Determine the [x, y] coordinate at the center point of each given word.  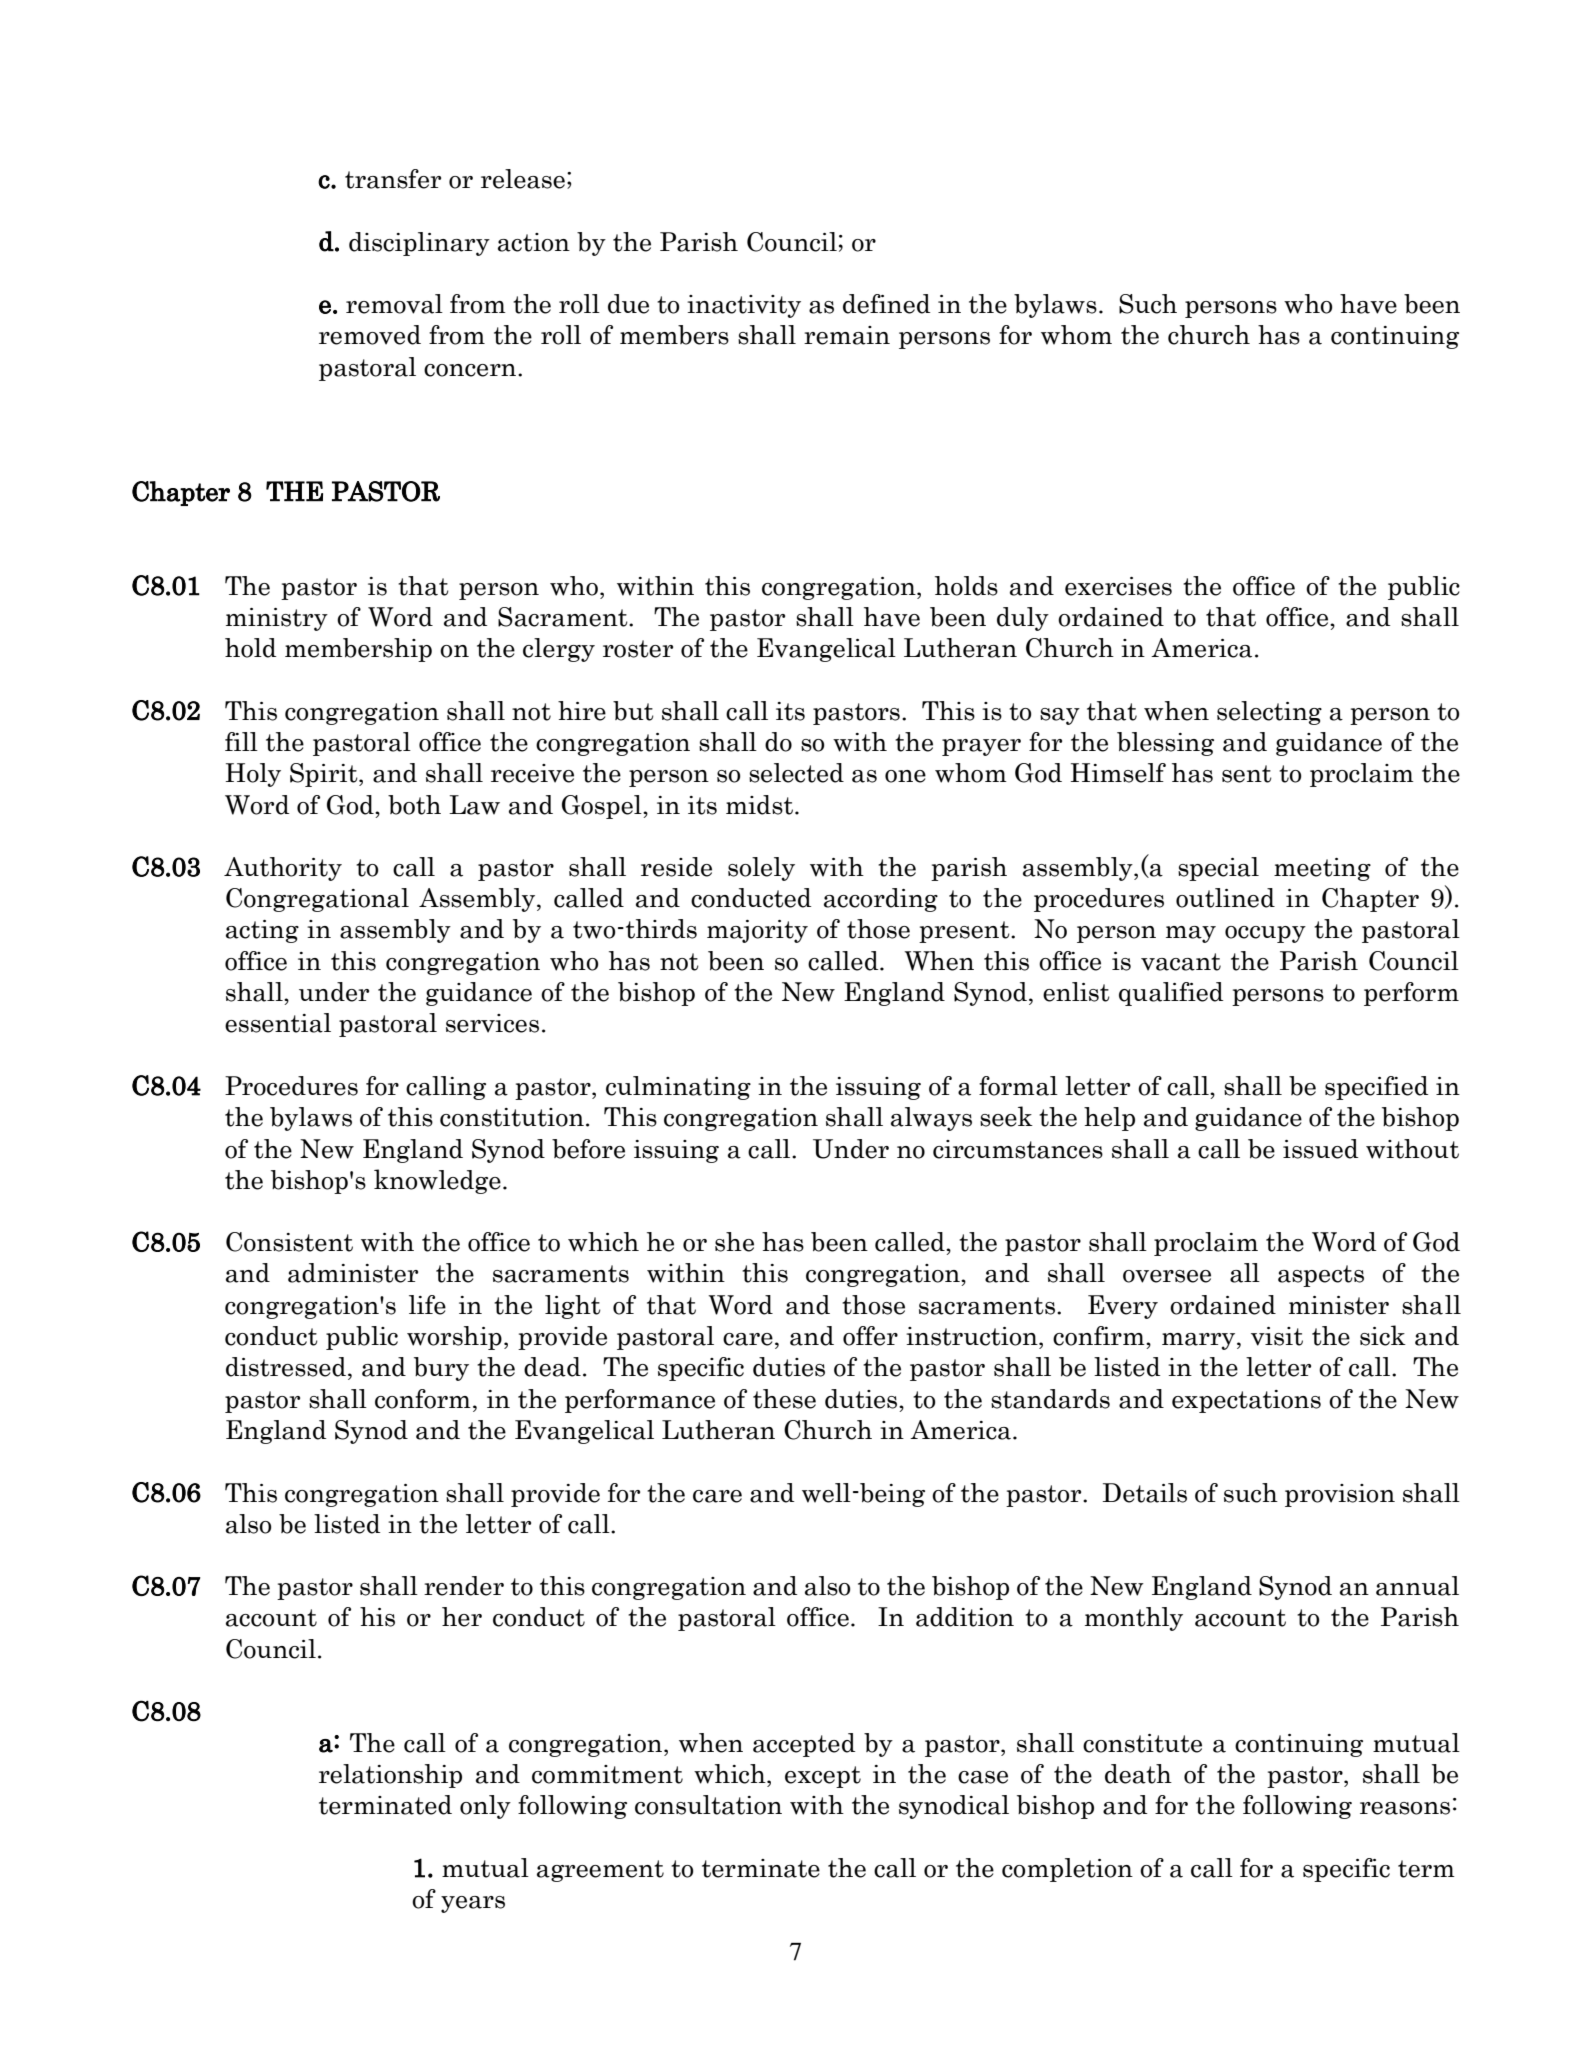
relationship [390, 1776]
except [823, 1777]
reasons [1405, 1808]
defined [886, 304]
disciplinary [419, 244]
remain [847, 335]
